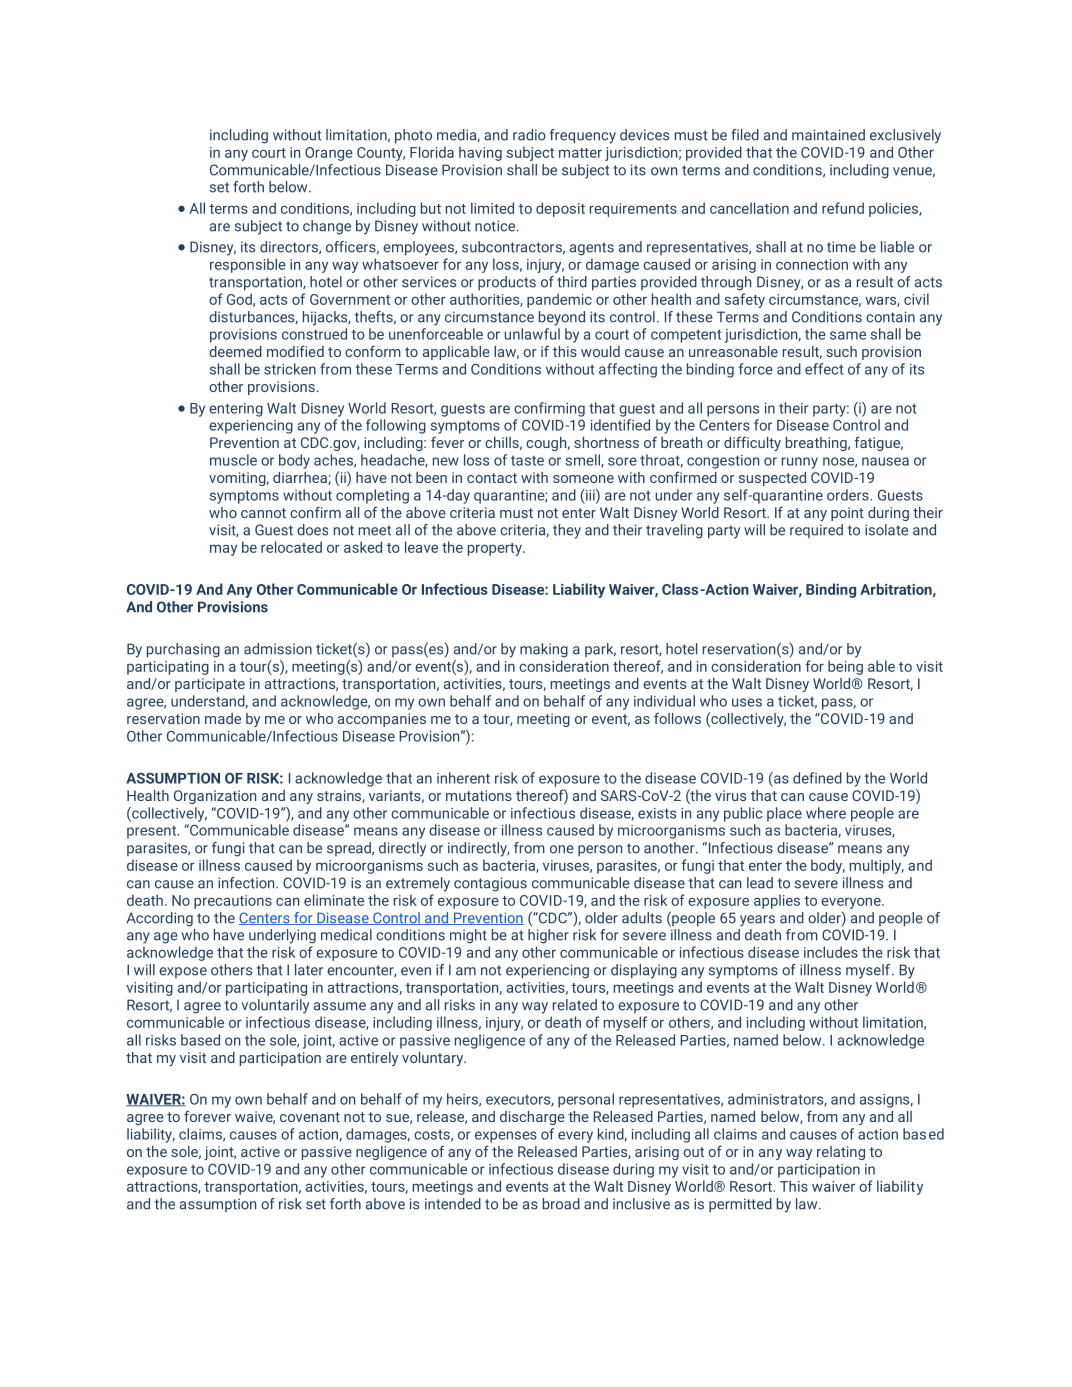  What do you see at coordinates (496, 549) in the screenshot?
I see `property` at bounding box center [496, 549].
